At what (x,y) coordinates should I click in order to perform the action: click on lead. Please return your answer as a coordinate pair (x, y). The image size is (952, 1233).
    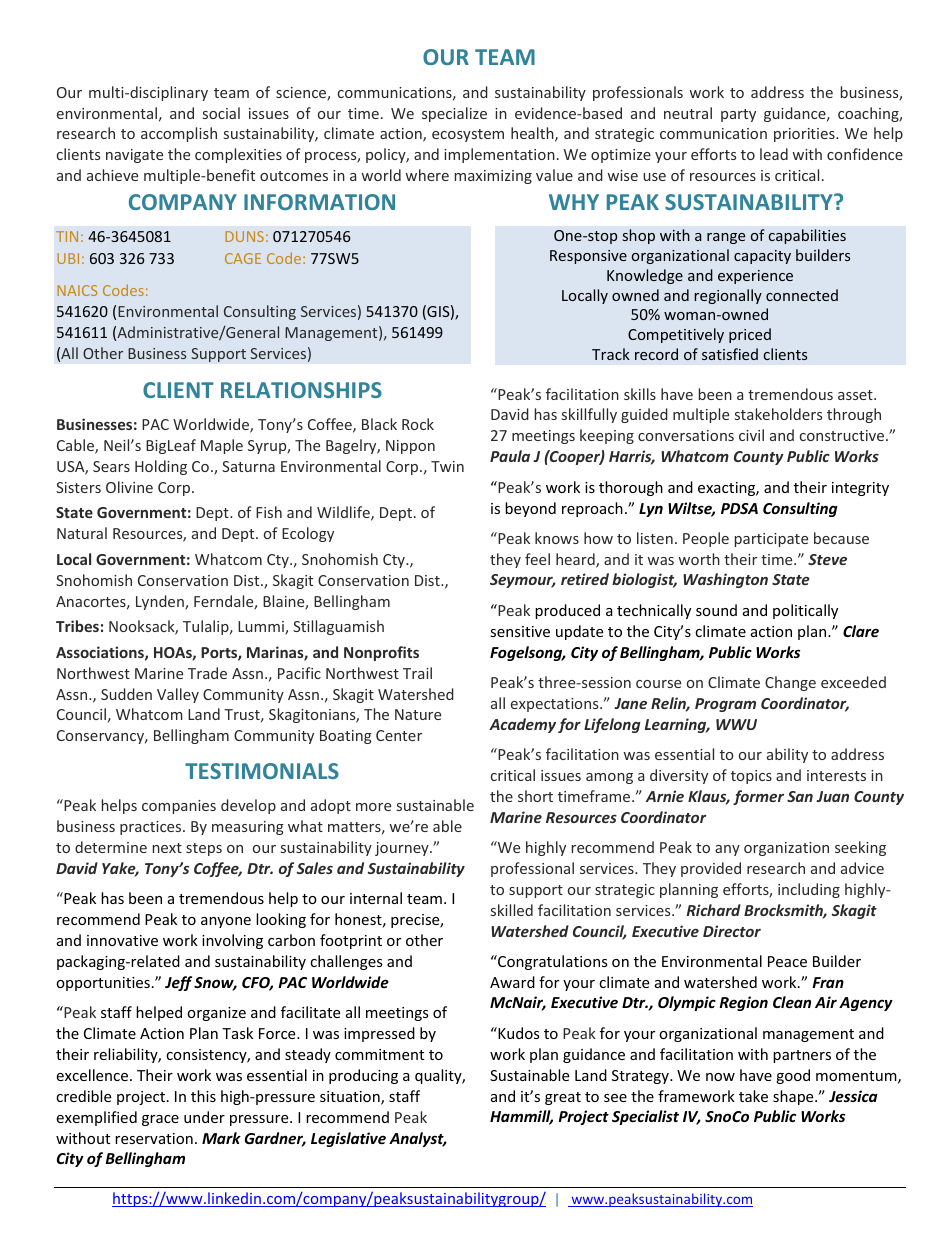
    Looking at the image, I should click on (774, 154).
